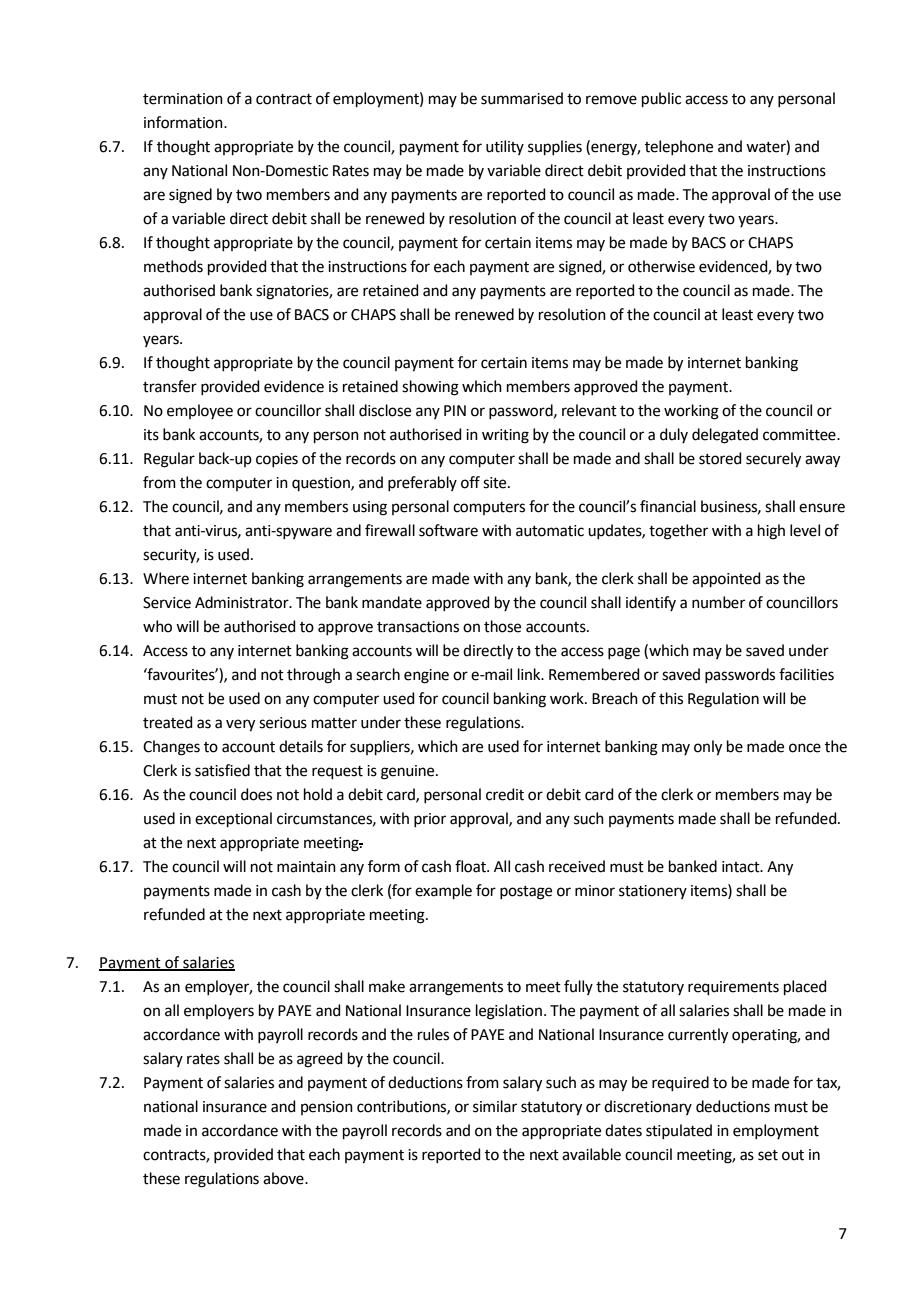 The height and width of the document is (1308, 924). I want to click on similar, so click(495, 1106).
